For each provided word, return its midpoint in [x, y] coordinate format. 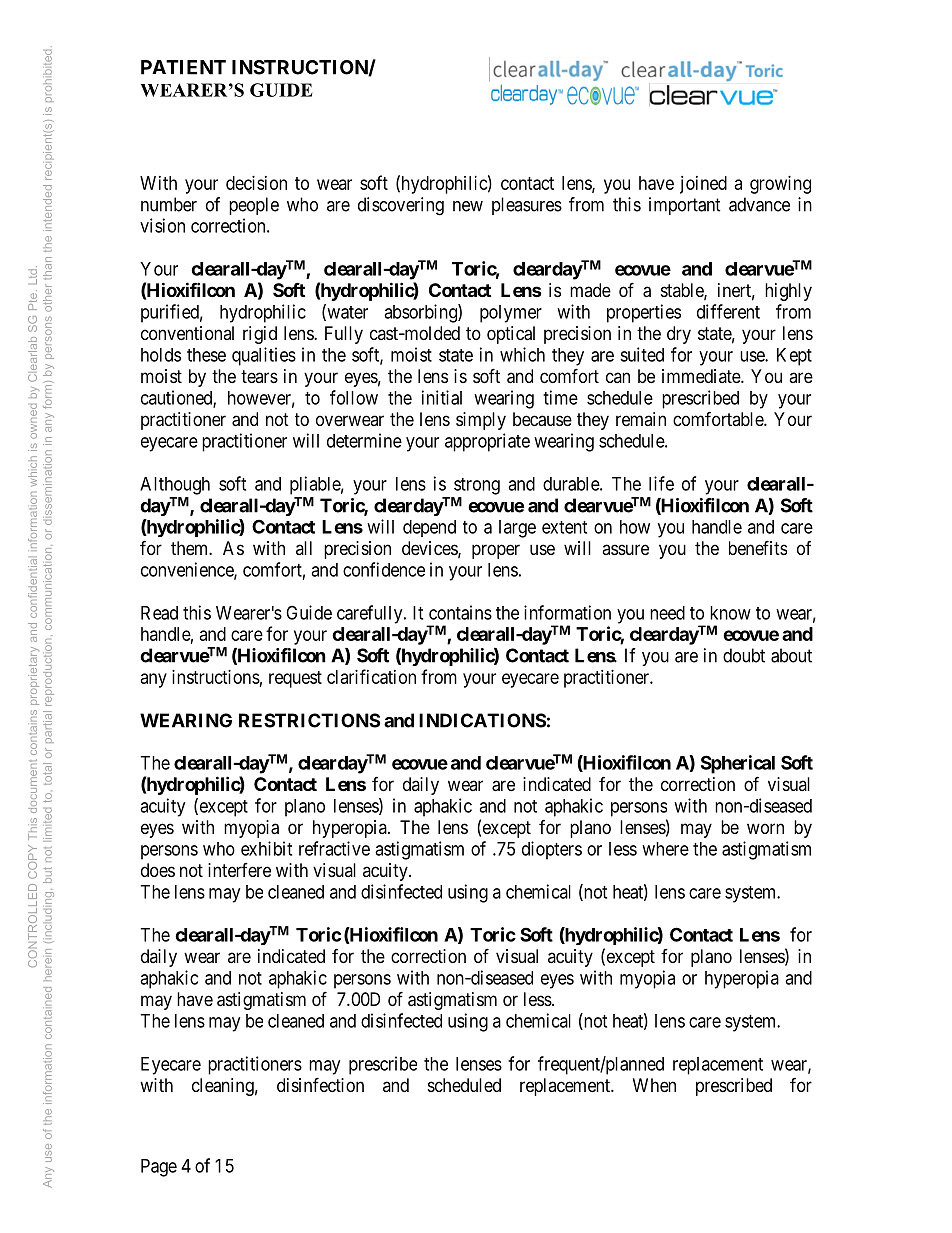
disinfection [320, 1084]
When [654, 1085]
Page [159, 1168]
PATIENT [183, 67]
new [468, 206]
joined [703, 185]
